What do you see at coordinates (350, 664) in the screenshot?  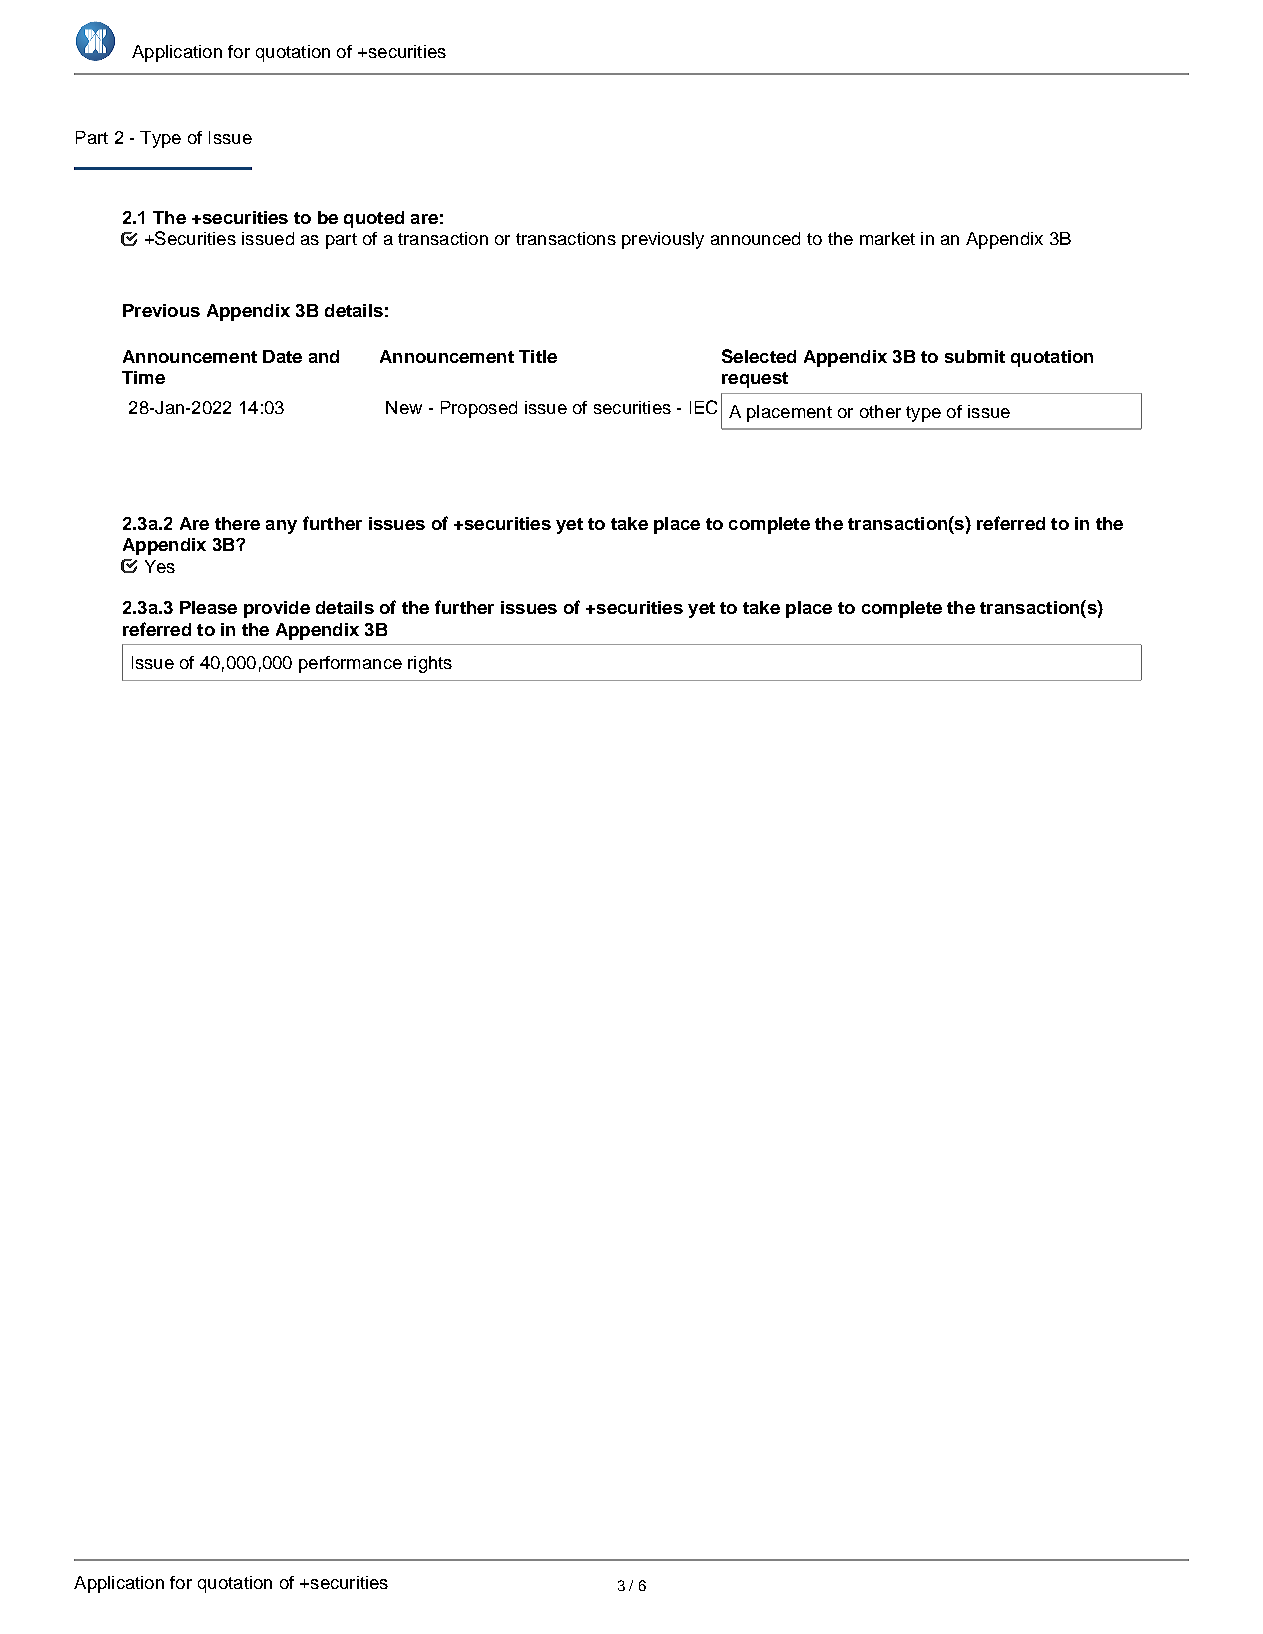 I see `performance` at bounding box center [350, 664].
